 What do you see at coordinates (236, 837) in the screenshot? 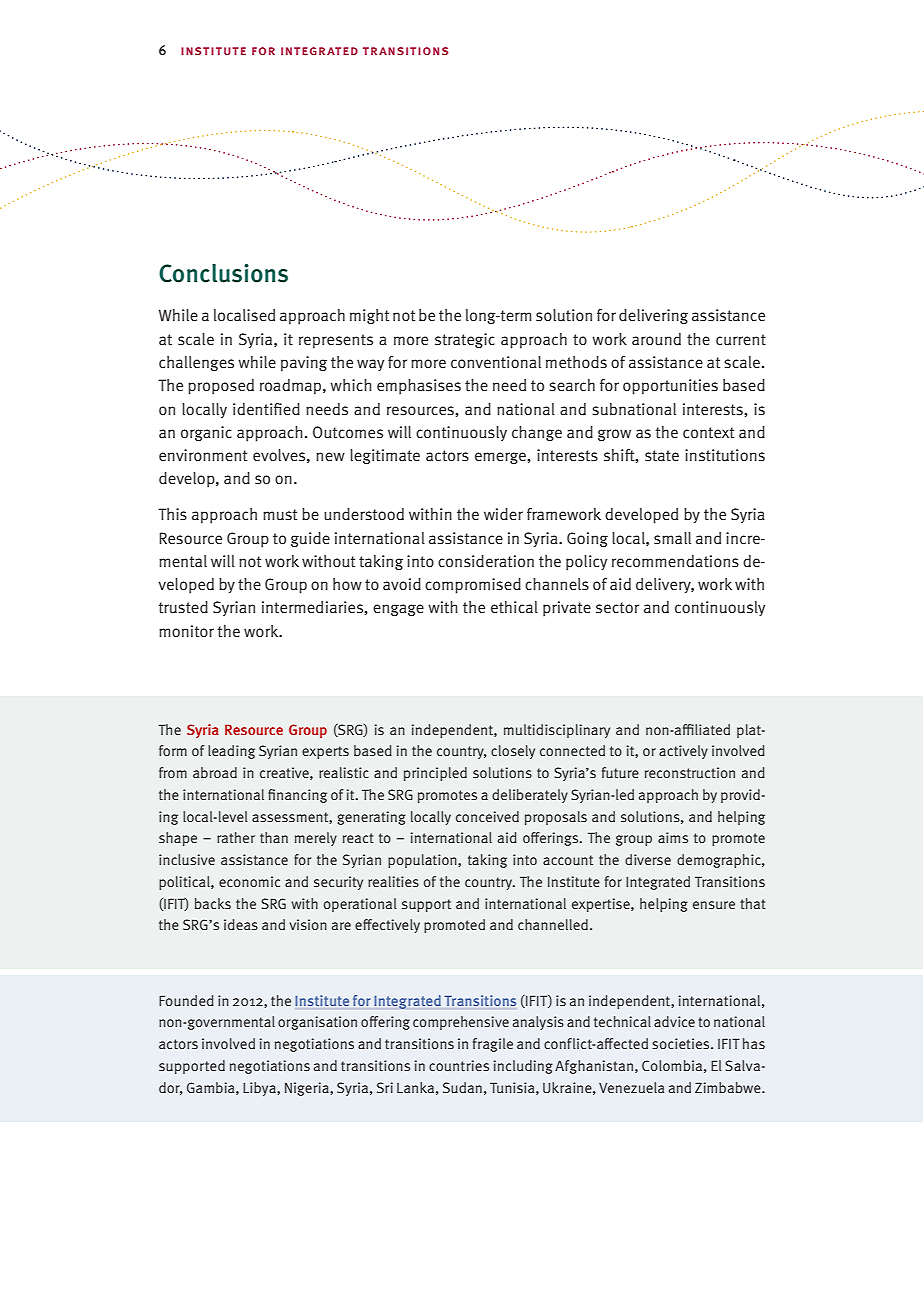
I see `rather` at bounding box center [236, 837].
